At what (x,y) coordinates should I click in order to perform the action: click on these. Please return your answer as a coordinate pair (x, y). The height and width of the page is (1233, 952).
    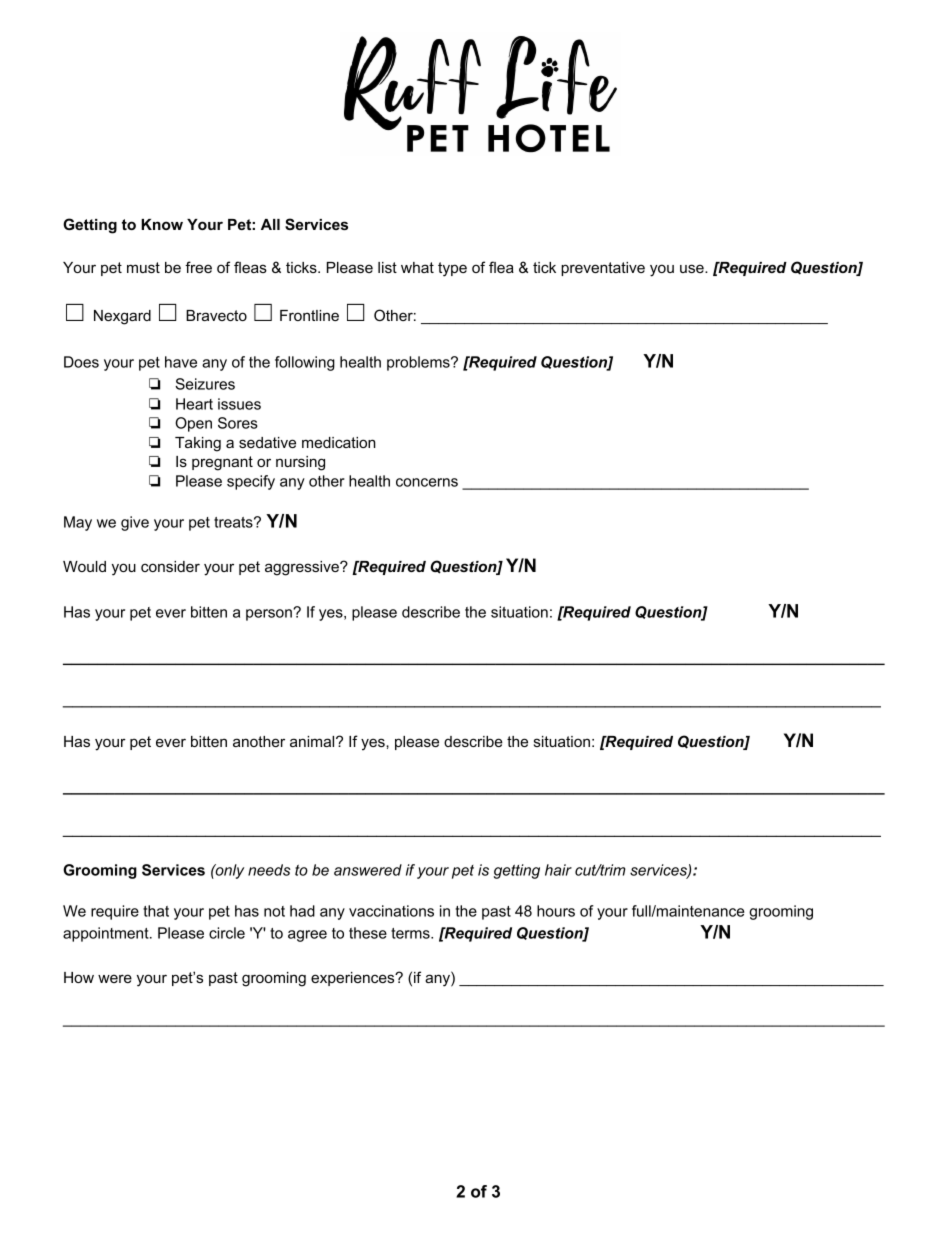
    Looking at the image, I should click on (368, 933).
